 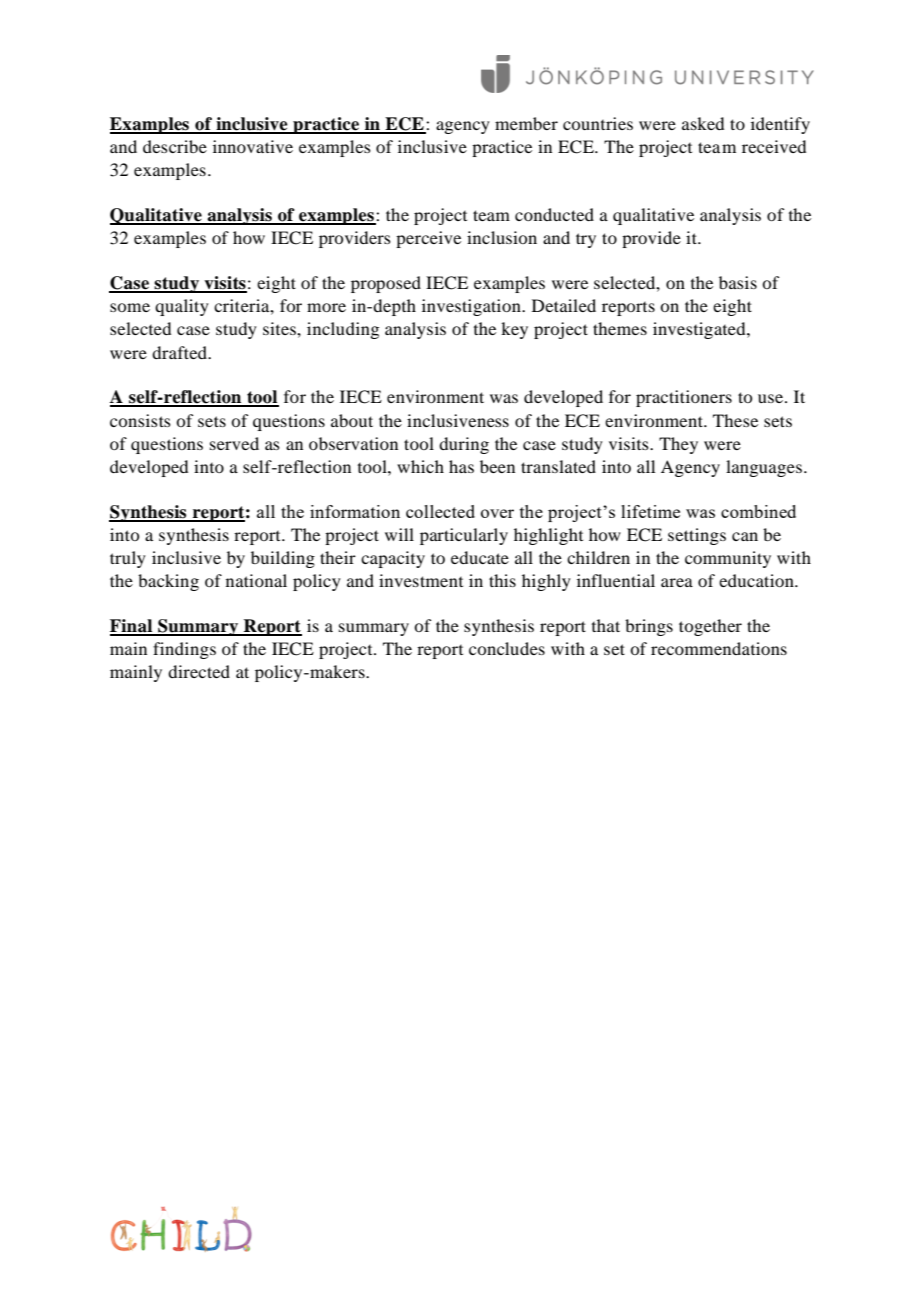 What do you see at coordinates (507, 648) in the page?
I see `concludes` at bounding box center [507, 648].
